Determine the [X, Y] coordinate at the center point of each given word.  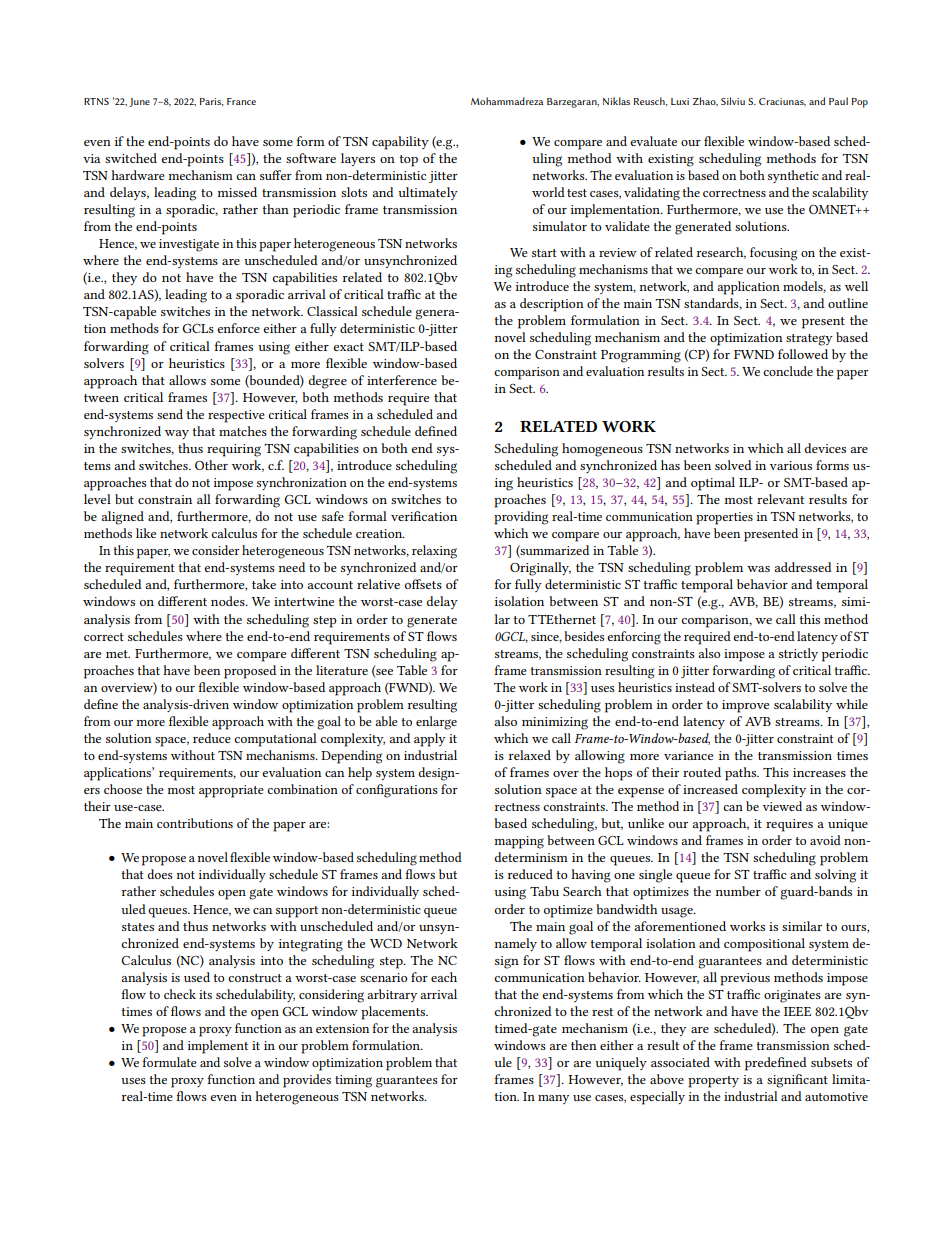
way [177, 434]
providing [521, 518]
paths [742, 774]
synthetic [793, 176]
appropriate [231, 791]
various [791, 465]
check [180, 994]
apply [430, 740]
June [139, 102]
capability [400, 143]
